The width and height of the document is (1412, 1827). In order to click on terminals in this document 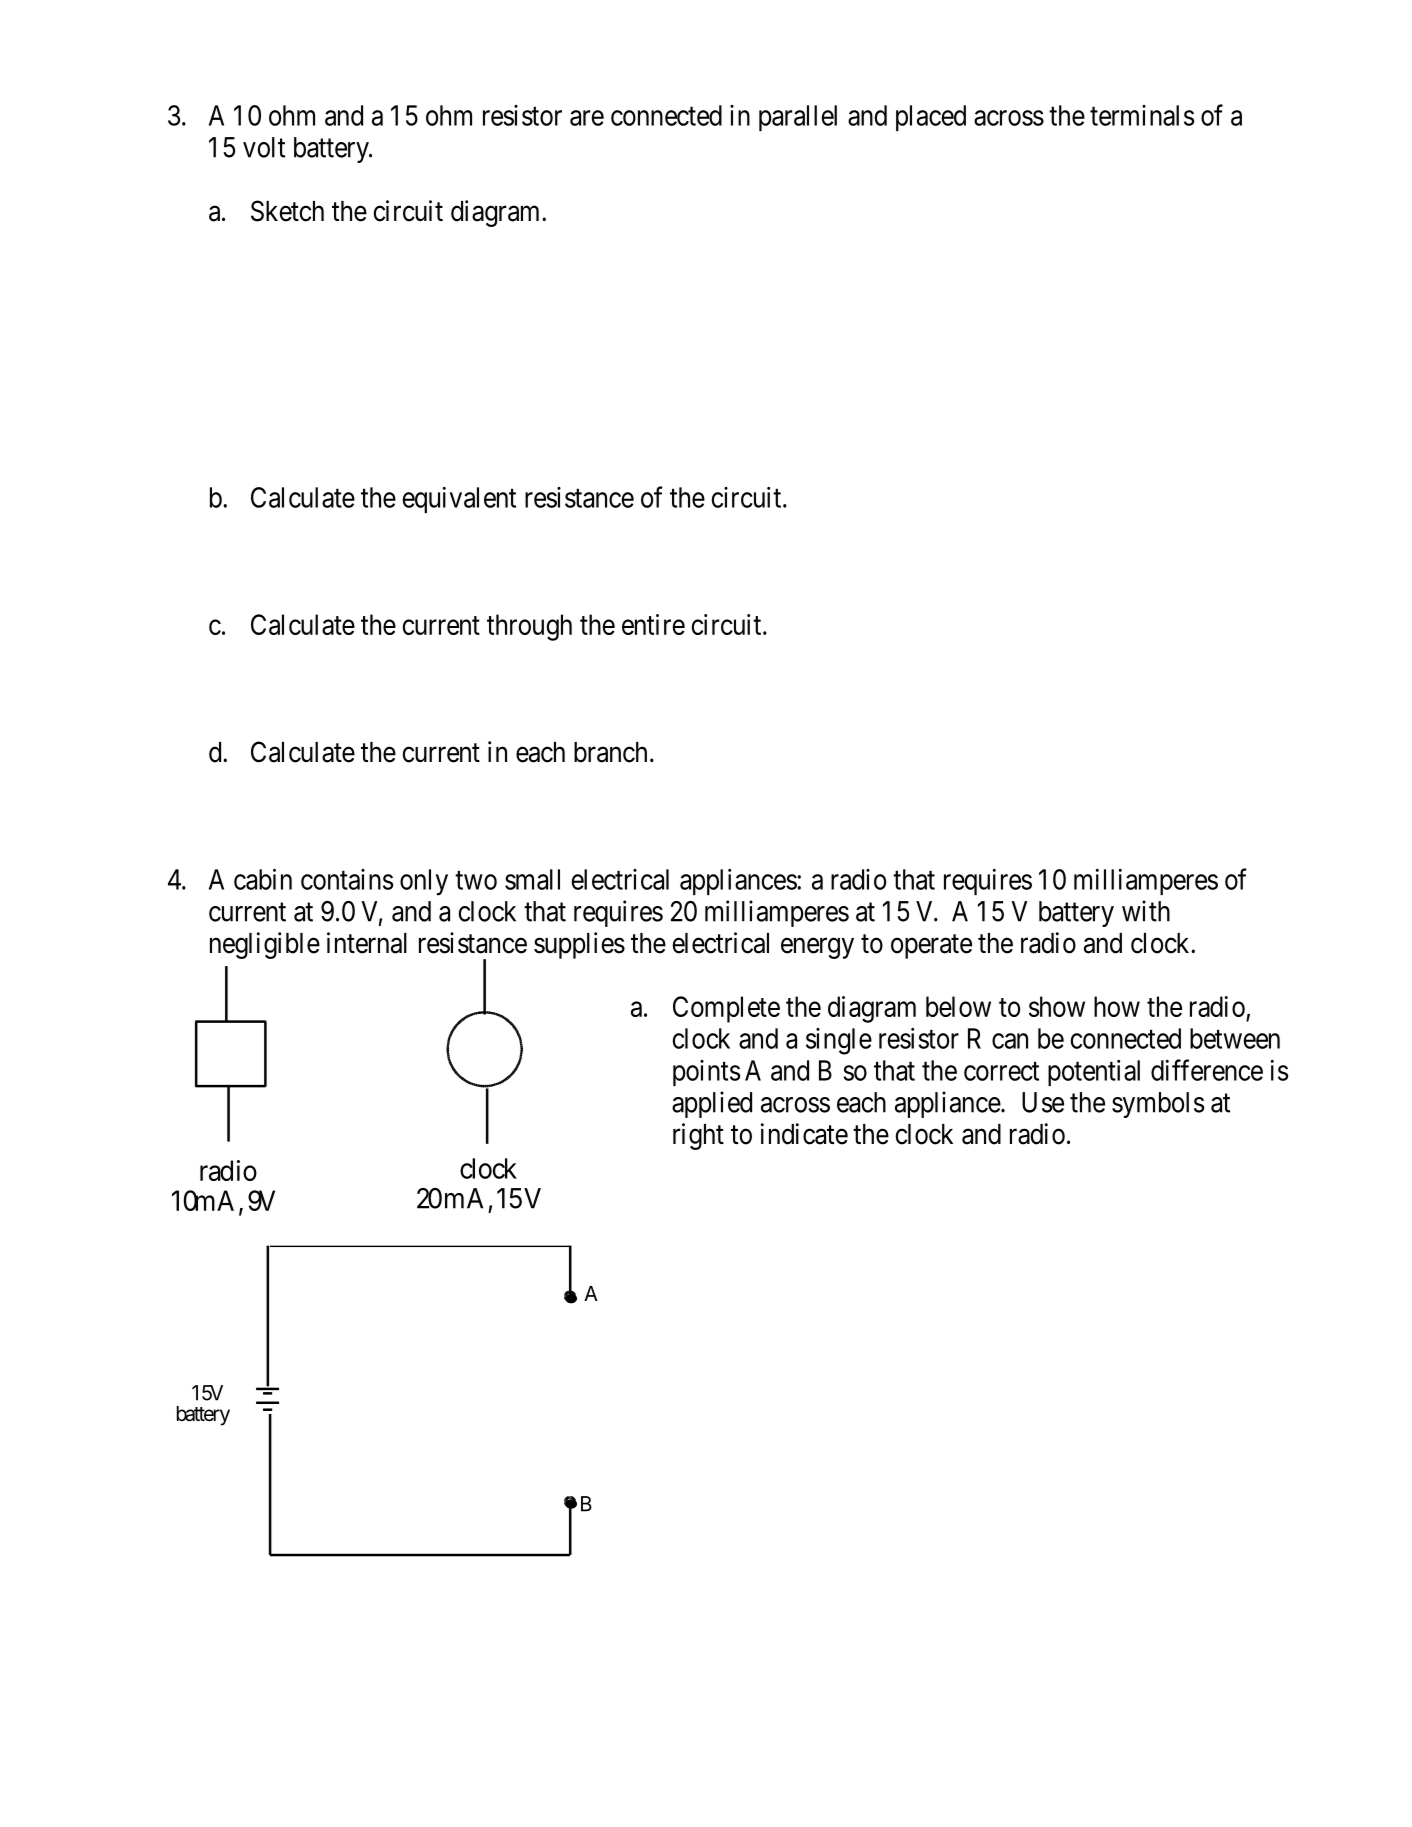, I will do `click(1142, 115)`.
